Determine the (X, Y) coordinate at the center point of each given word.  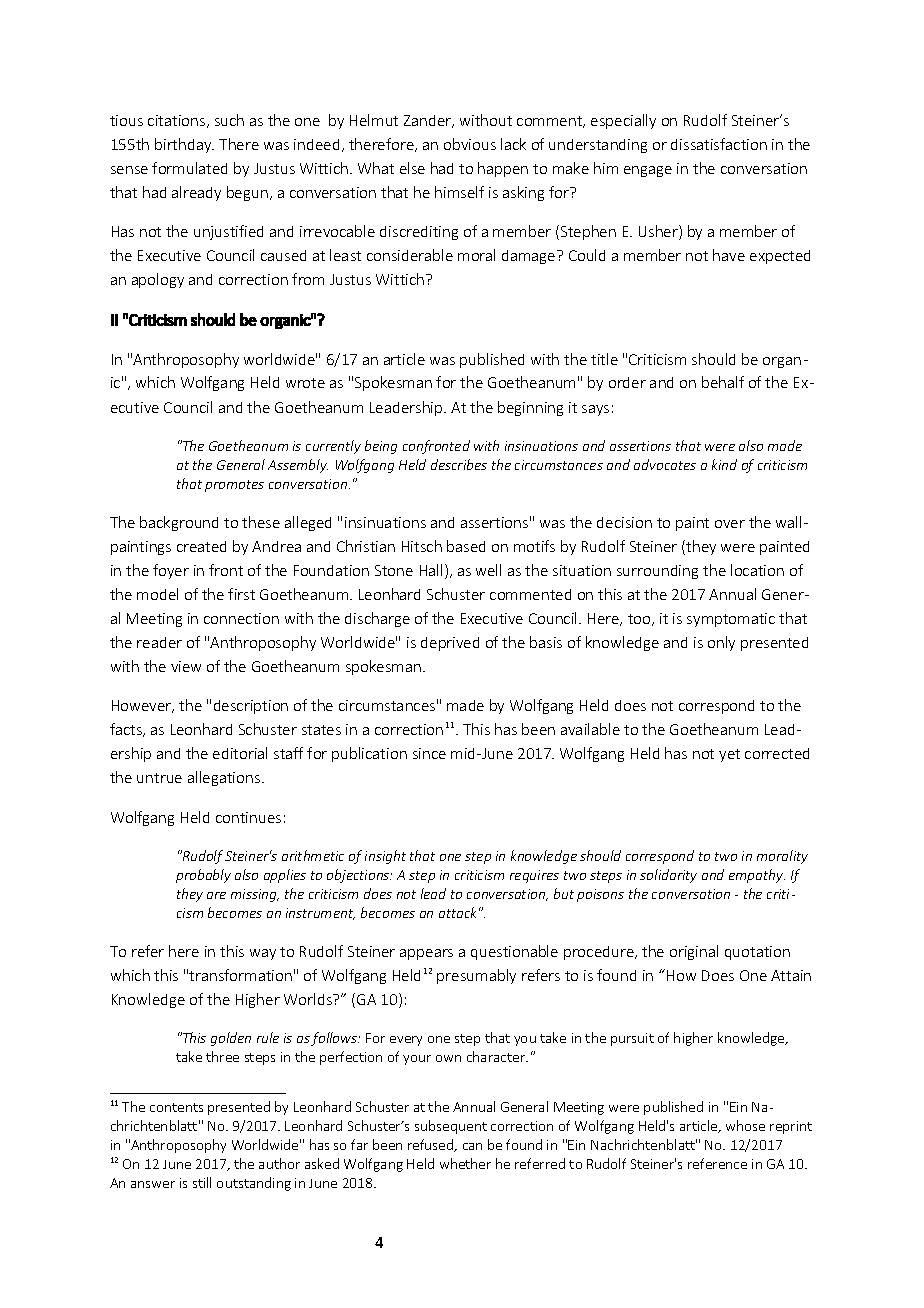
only (721, 643)
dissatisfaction (719, 144)
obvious (470, 144)
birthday (184, 145)
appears (426, 954)
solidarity (668, 876)
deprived (450, 644)
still (202, 1182)
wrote (305, 383)
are (216, 895)
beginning (530, 408)
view (186, 666)
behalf (723, 382)
